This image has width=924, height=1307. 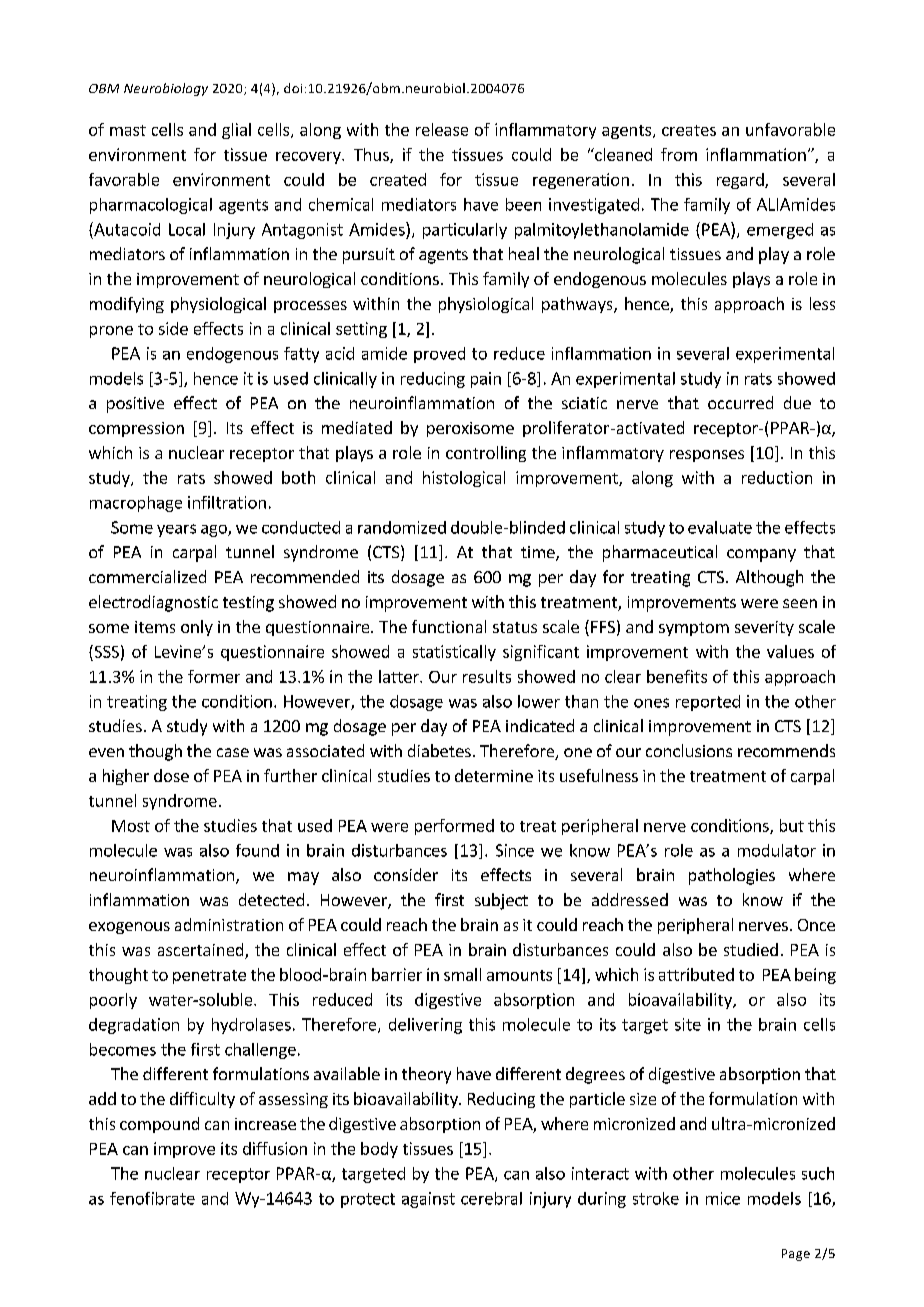 What do you see at coordinates (491, 1198) in the image?
I see `cerebral` at bounding box center [491, 1198].
